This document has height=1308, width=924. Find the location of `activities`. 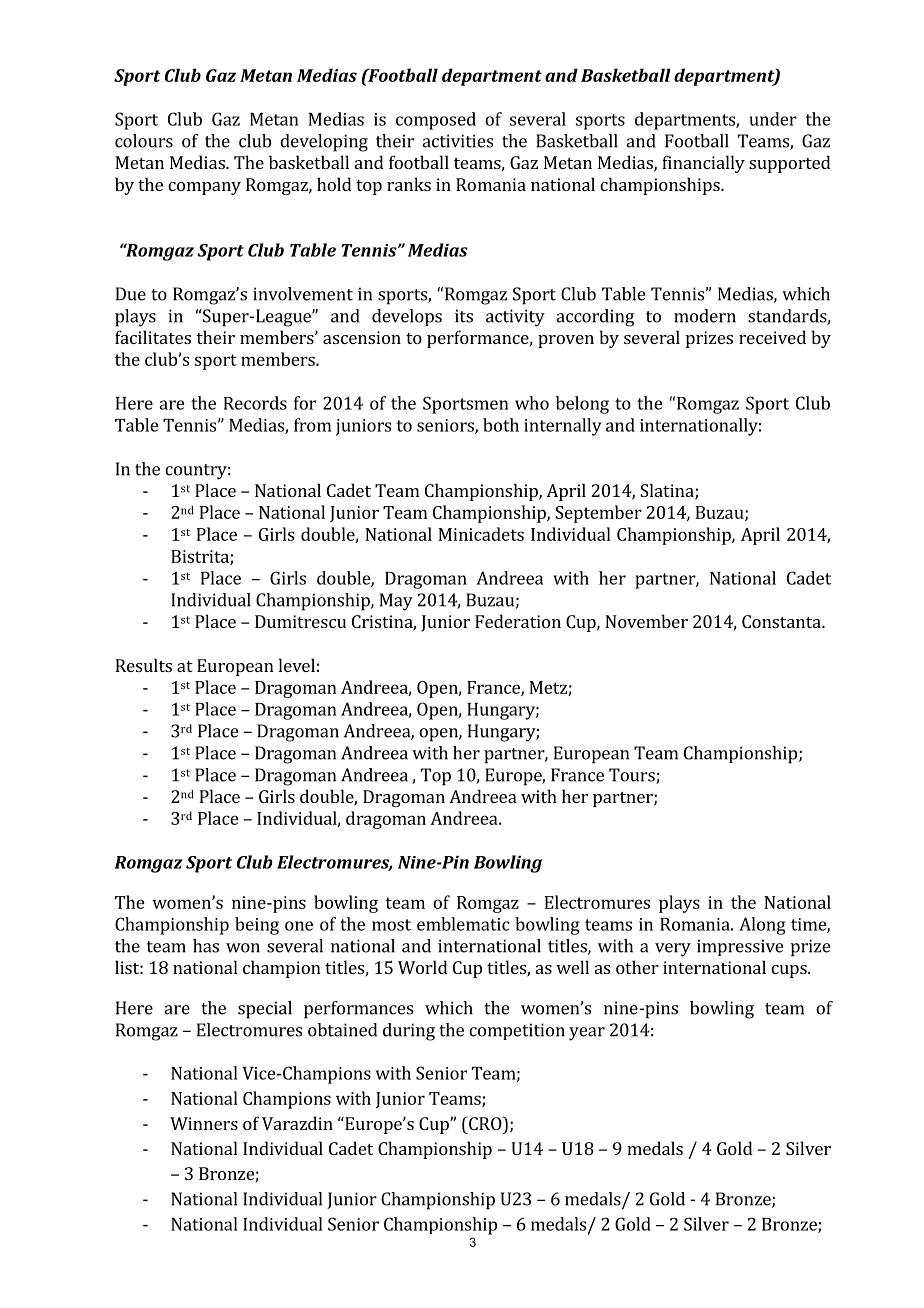

activities is located at coordinates (457, 141).
